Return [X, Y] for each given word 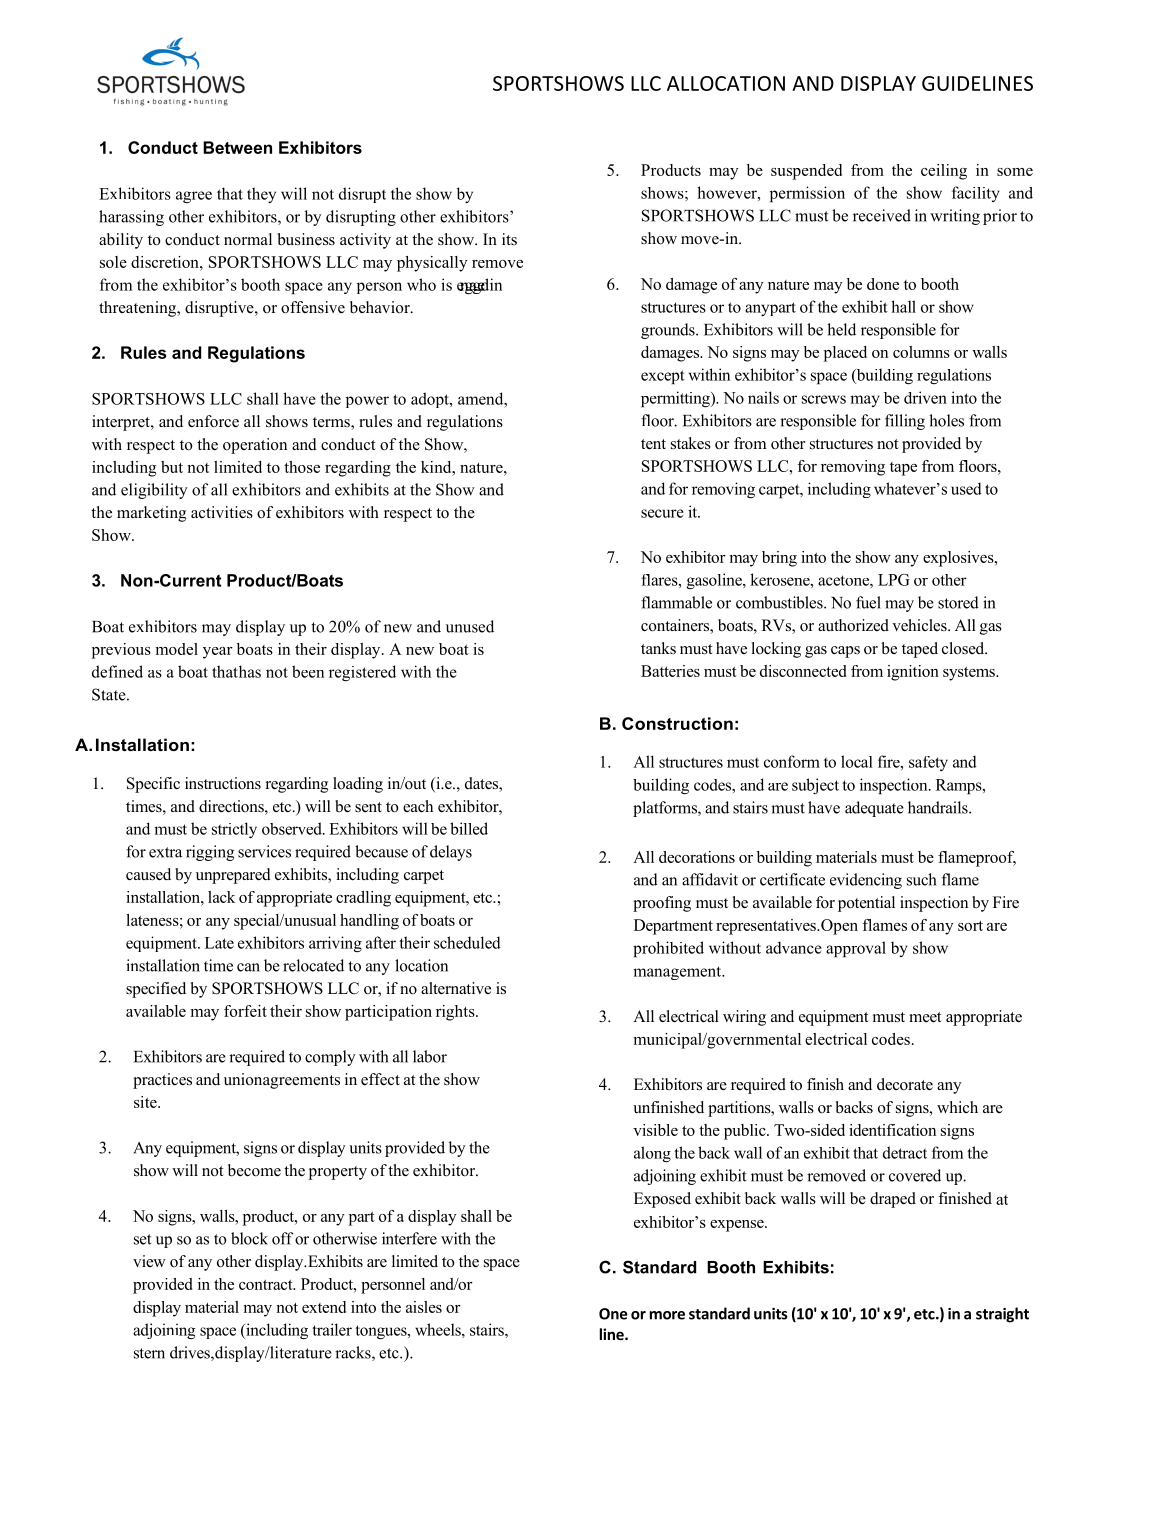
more [667, 1315]
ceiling [944, 172]
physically [432, 264]
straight [1002, 1315]
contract [267, 1285]
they [261, 195]
